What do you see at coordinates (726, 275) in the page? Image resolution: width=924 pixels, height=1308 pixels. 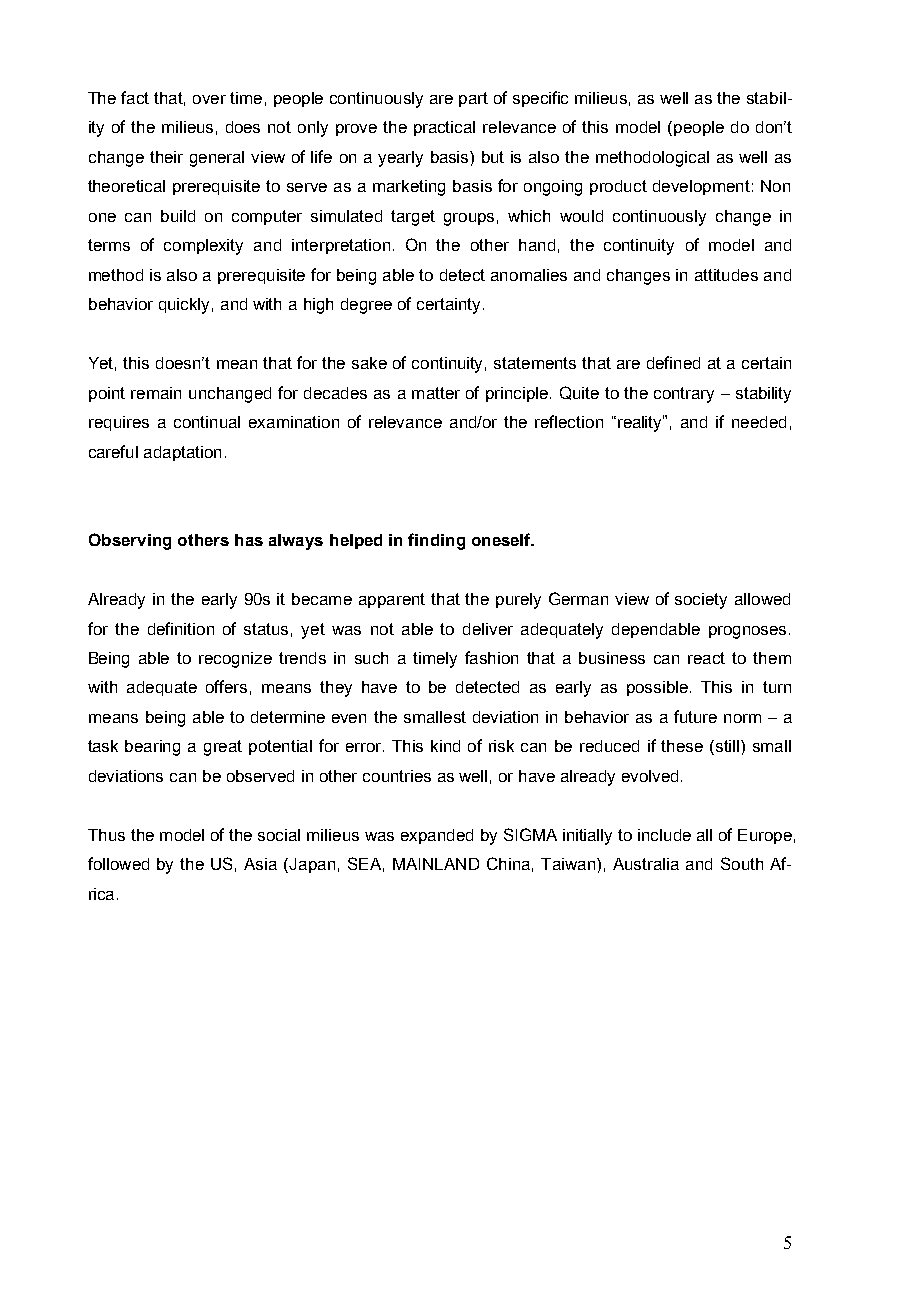 I see `attitudes` at bounding box center [726, 275].
